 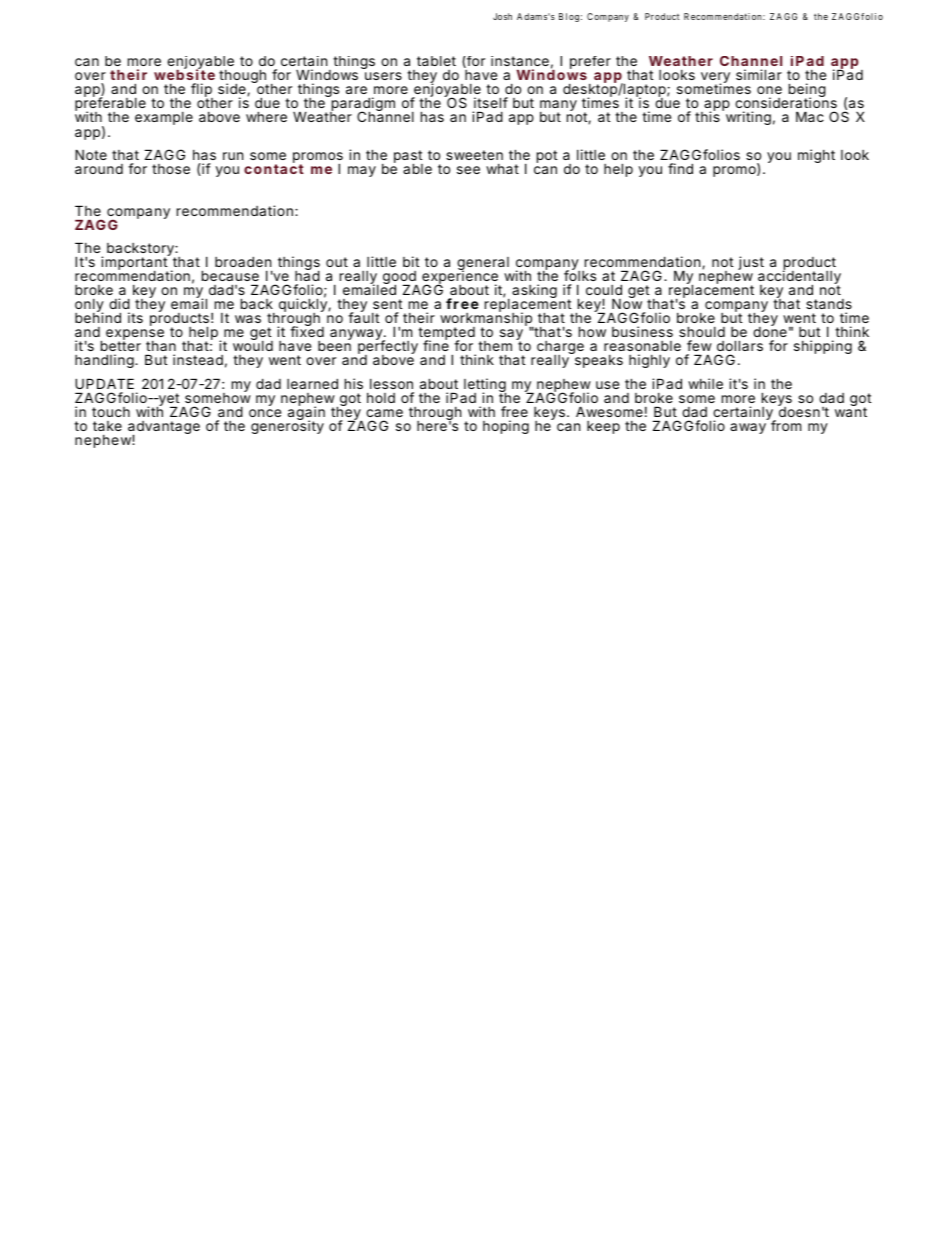 What do you see at coordinates (243, 261) in the screenshot?
I see `broaden` at bounding box center [243, 261].
